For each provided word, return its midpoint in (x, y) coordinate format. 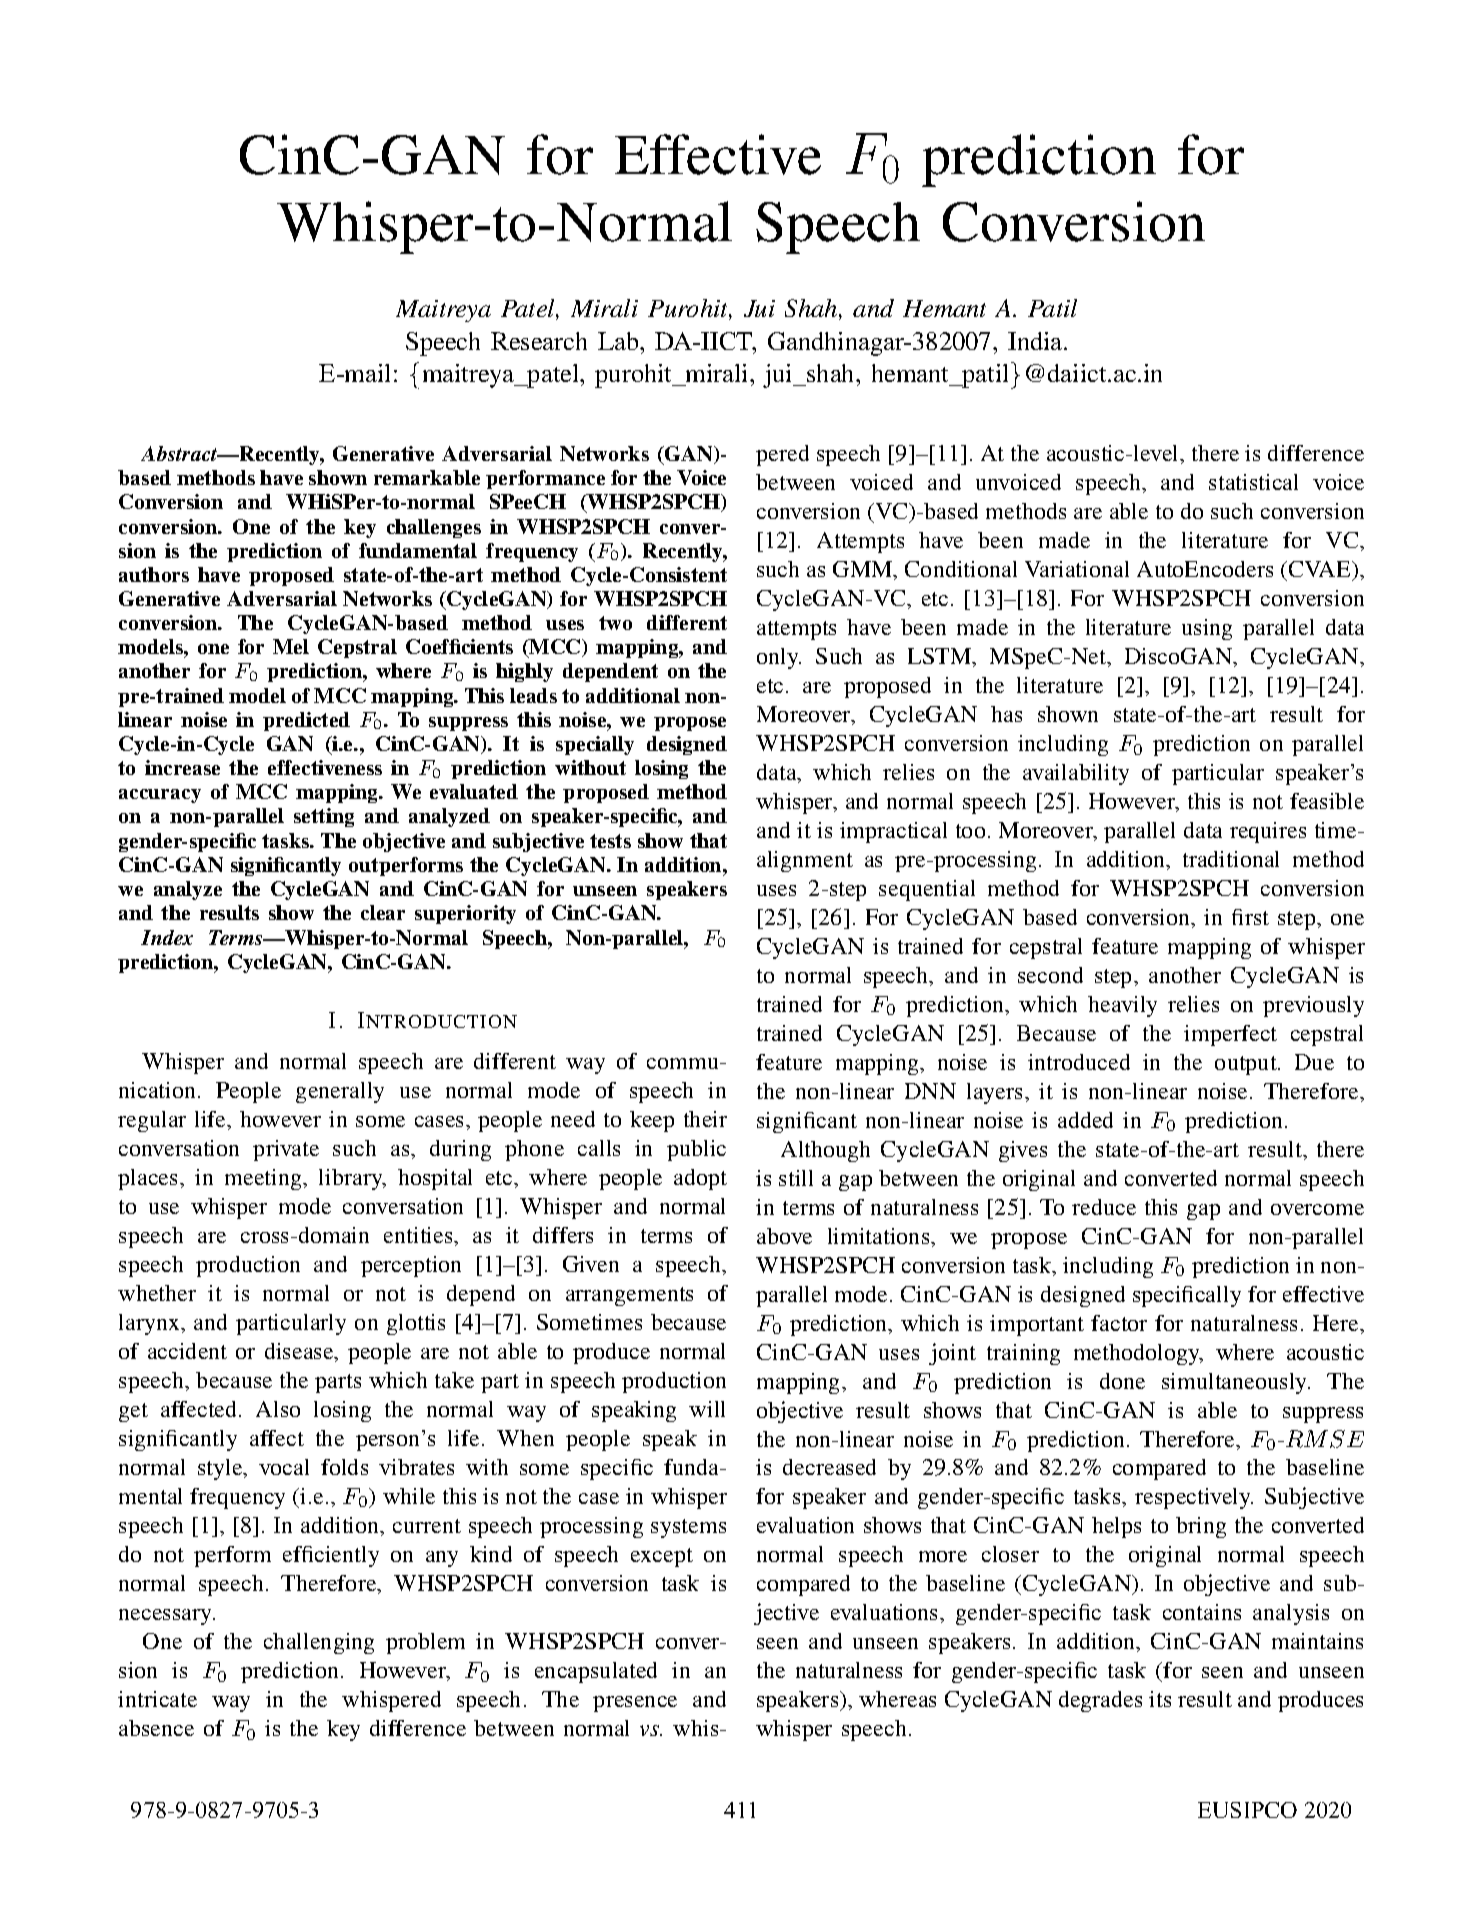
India (1036, 341)
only (779, 658)
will (707, 1409)
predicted (306, 721)
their (705, 1119)
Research (539, 341)
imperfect (1230, 1035)
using (1207, 629)
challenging (319, 1643)
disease (300, 1352)
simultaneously (1236, 1383)
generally (340, 1092)
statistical (1253, 482)
